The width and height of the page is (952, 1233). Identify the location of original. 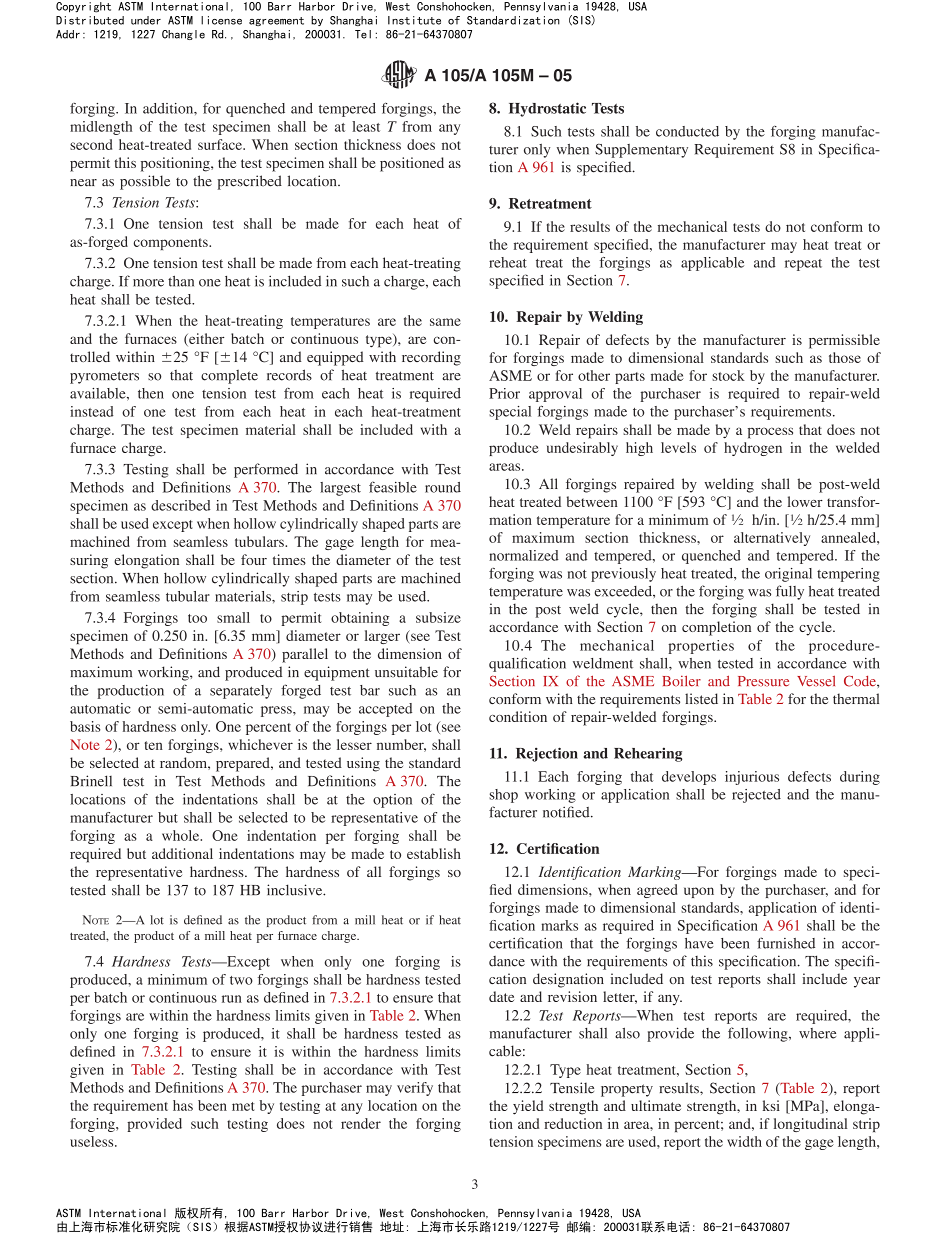
(788, 575).
